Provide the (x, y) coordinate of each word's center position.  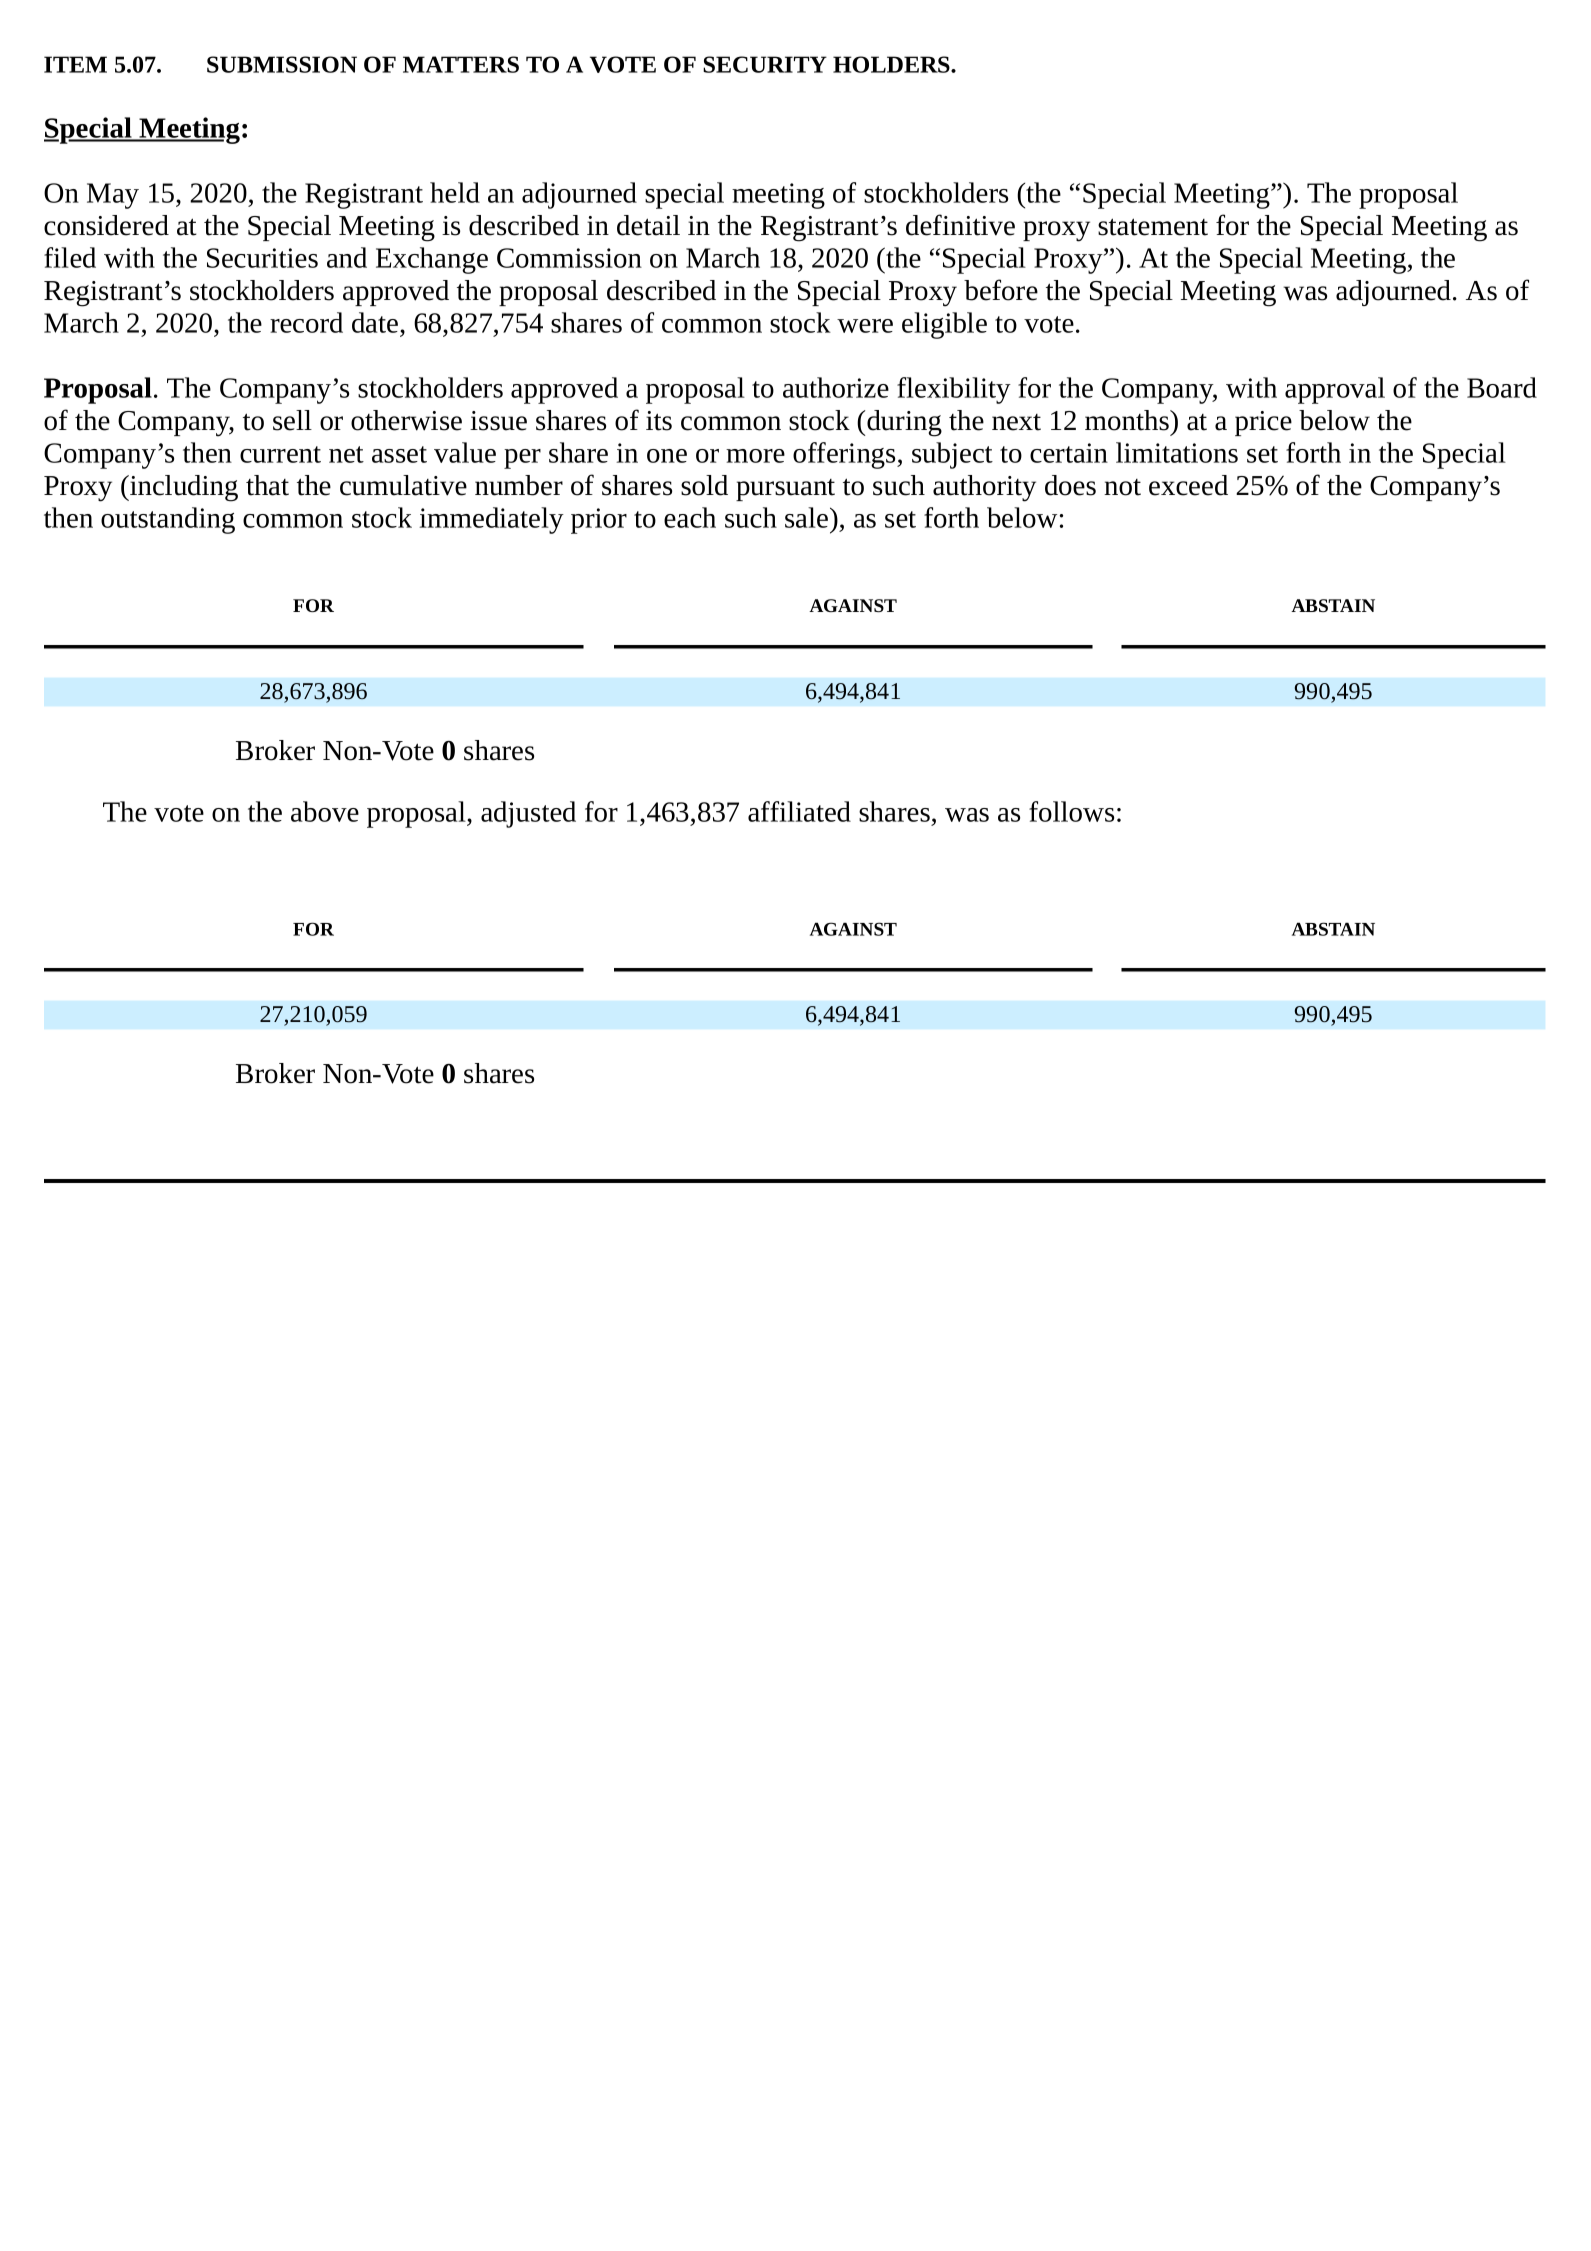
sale (806, 517)
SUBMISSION (282, 64)
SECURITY (765, 64)
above (325, 811)
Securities (262, 258)
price (1263, 423)
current (280, 454)
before (1001, 290)
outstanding (168, 520)
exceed (1188, 485)
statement (1153, 227)
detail (648, 225)
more (755, 456)
